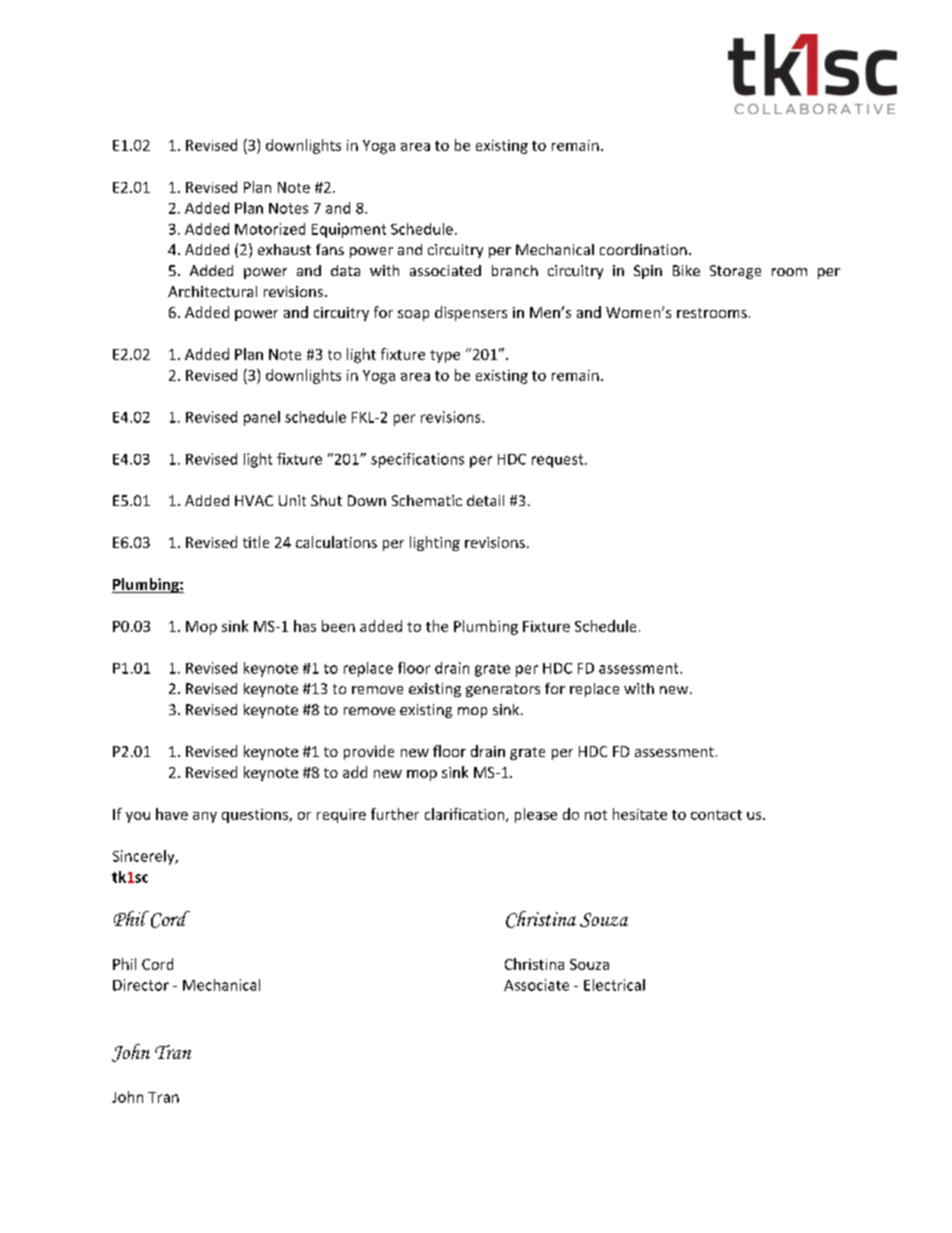  Describe the element at coordinates (503, 690) in the screenshot. I see `generators` at that location.
